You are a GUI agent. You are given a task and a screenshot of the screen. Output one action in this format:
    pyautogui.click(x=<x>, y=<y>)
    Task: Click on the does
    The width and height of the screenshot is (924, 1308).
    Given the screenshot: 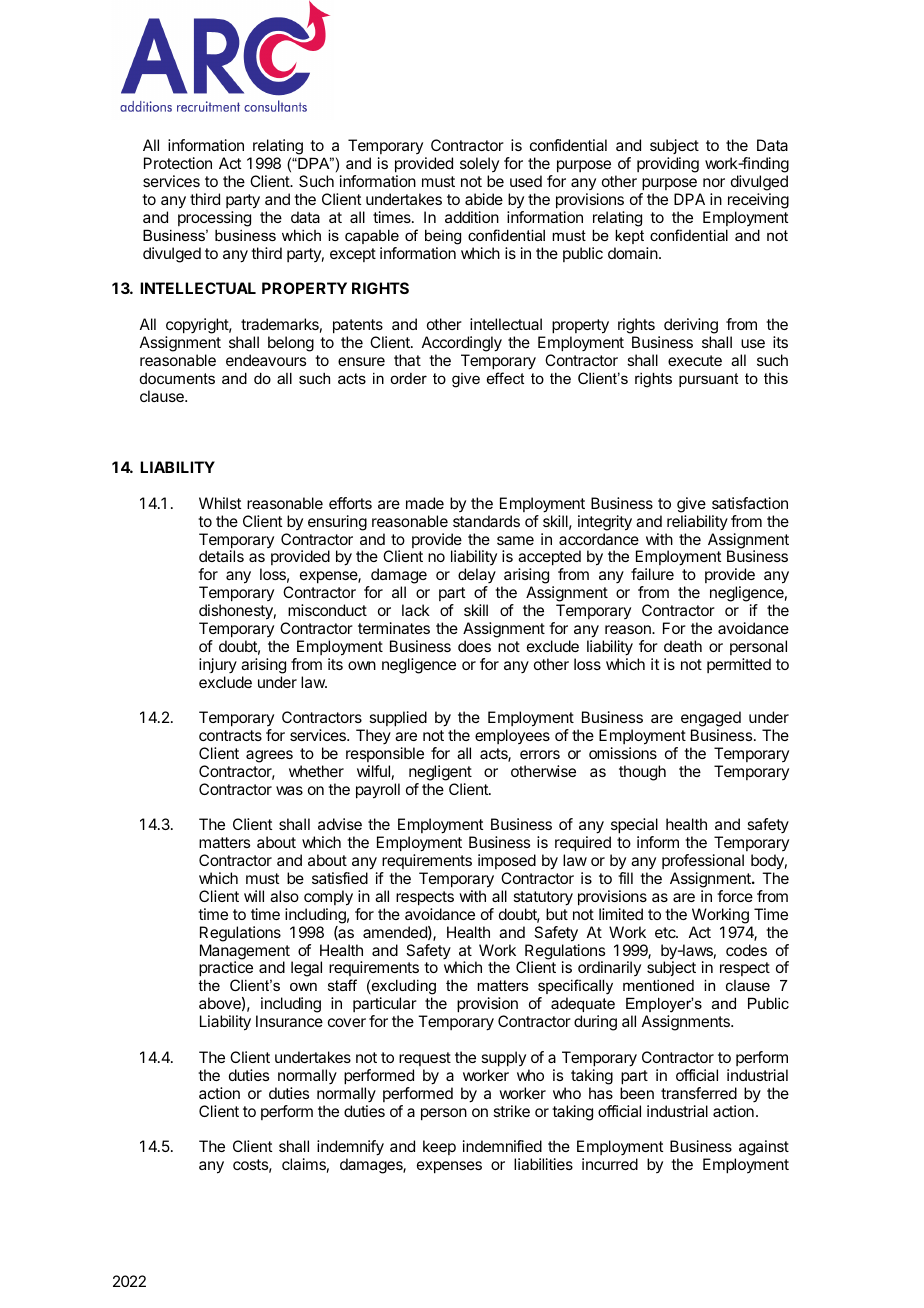 What is the action you would take?
    pyautogui.click(x=474, y=646)
